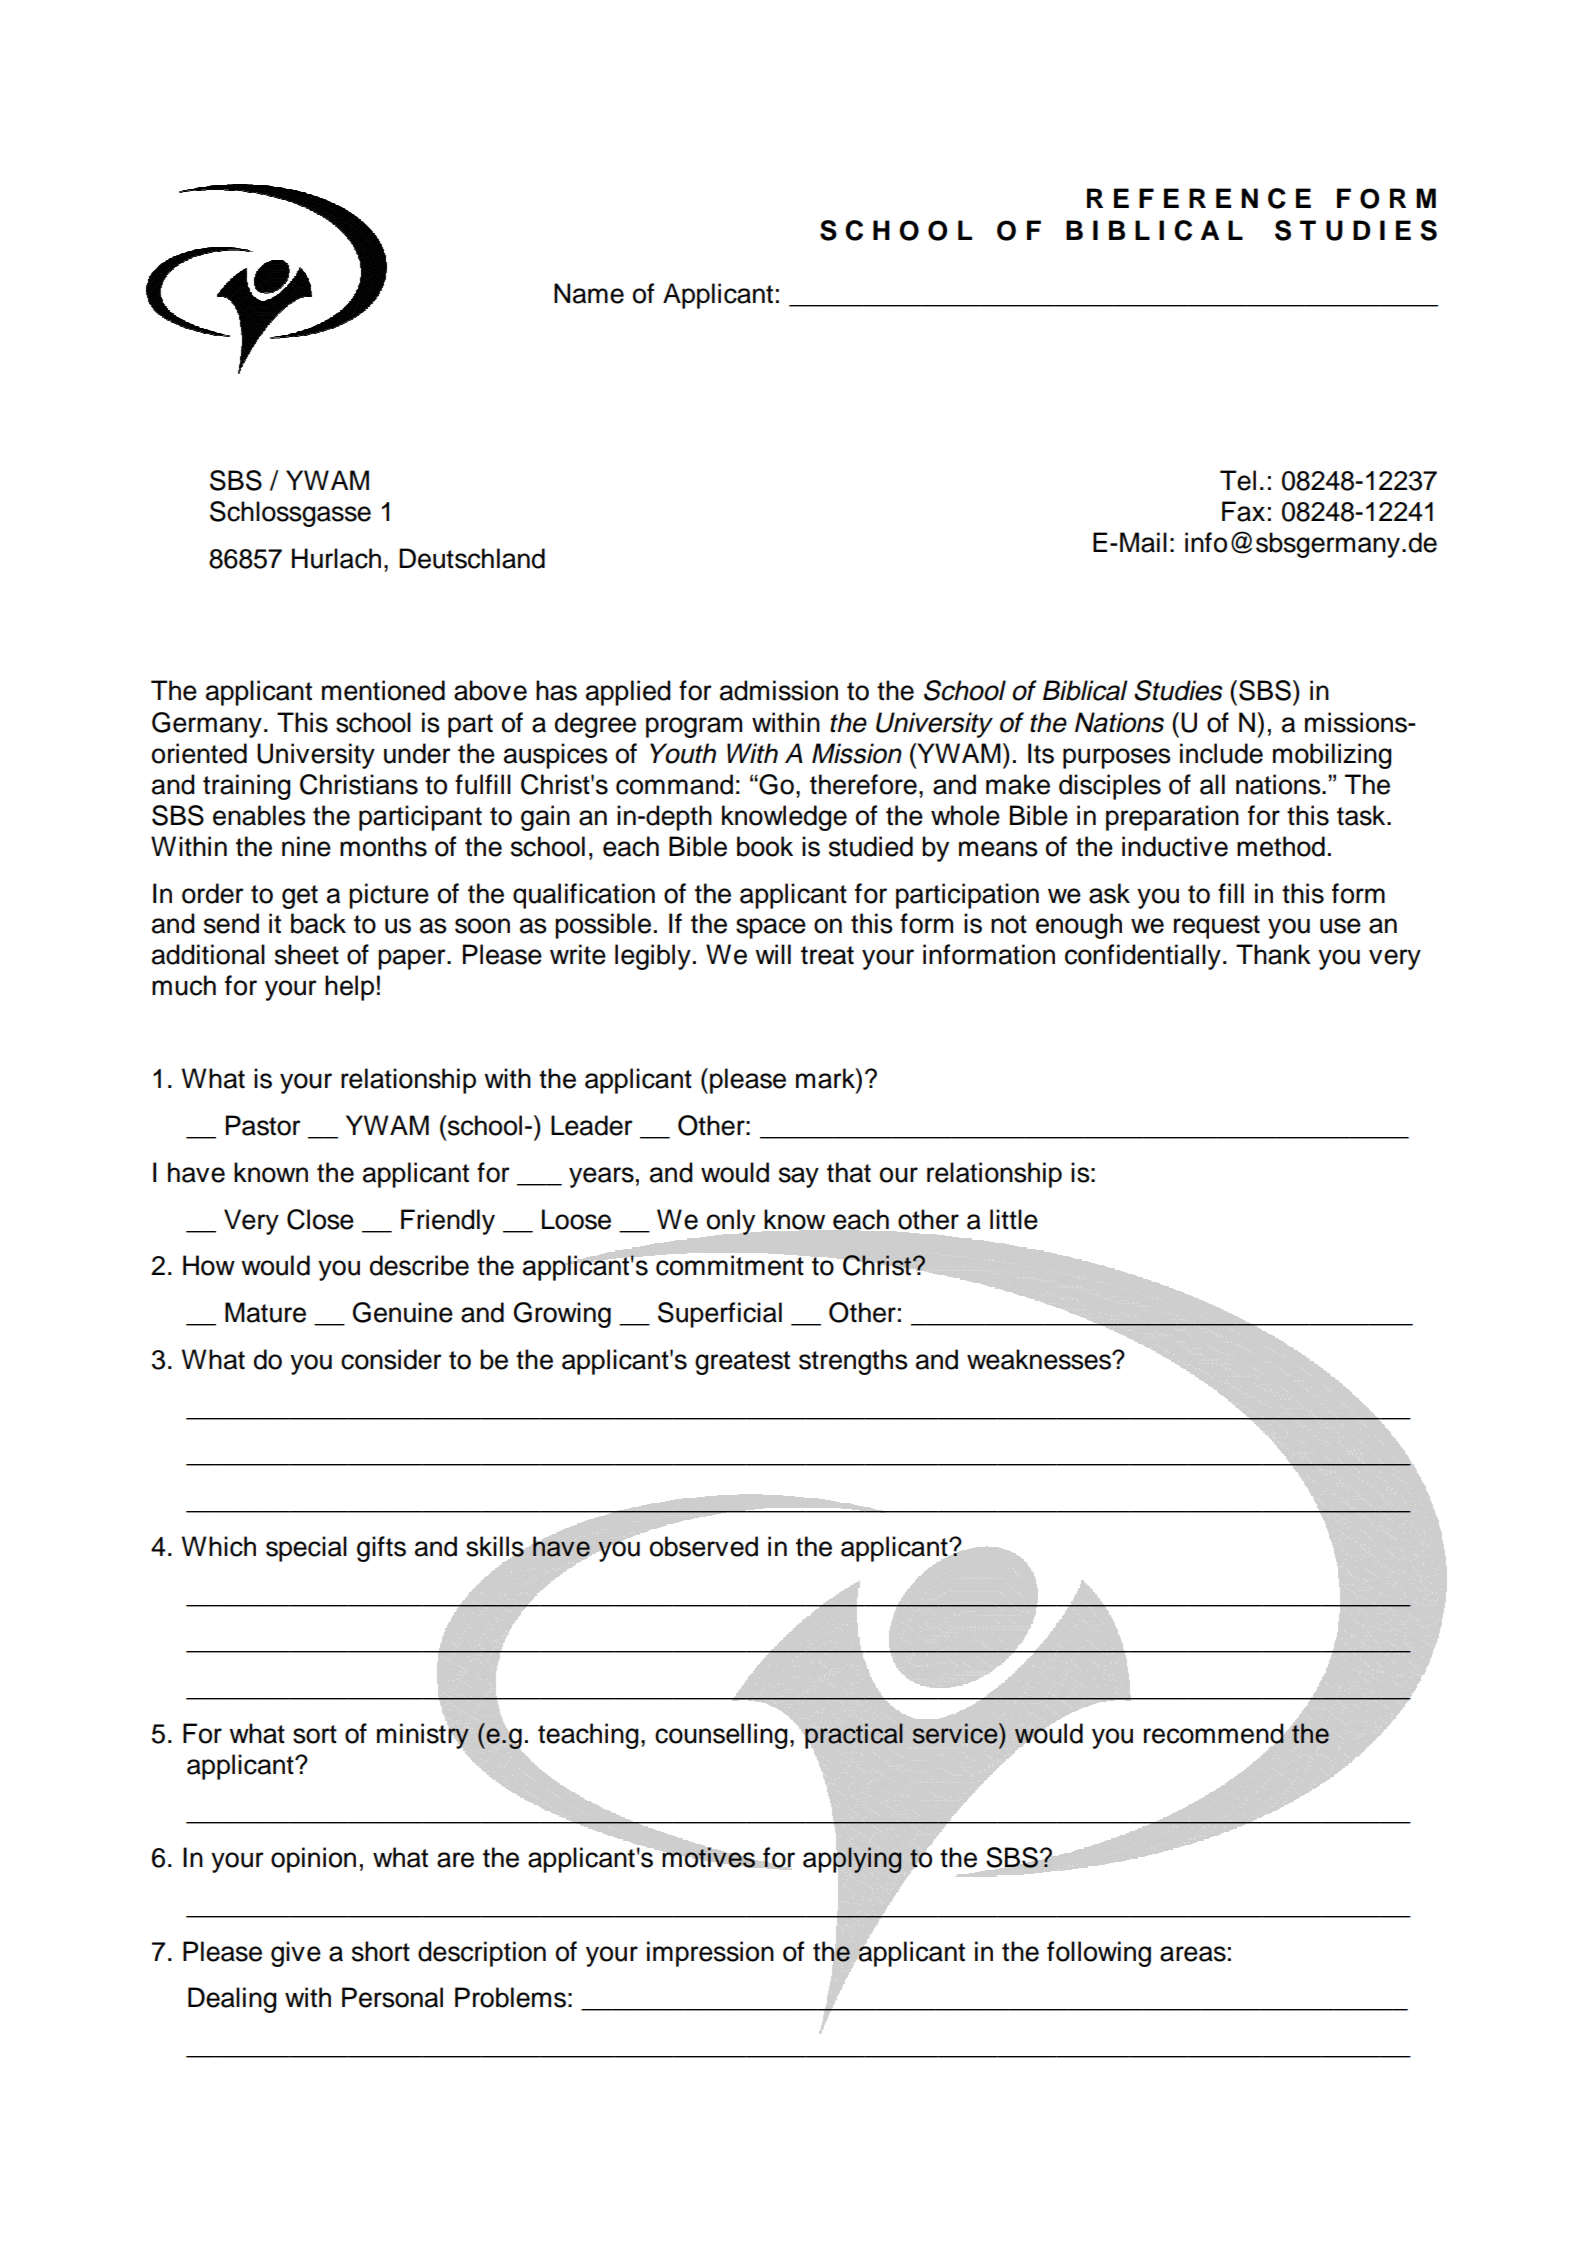  I want to click on Tel, so click(1238, 480).
